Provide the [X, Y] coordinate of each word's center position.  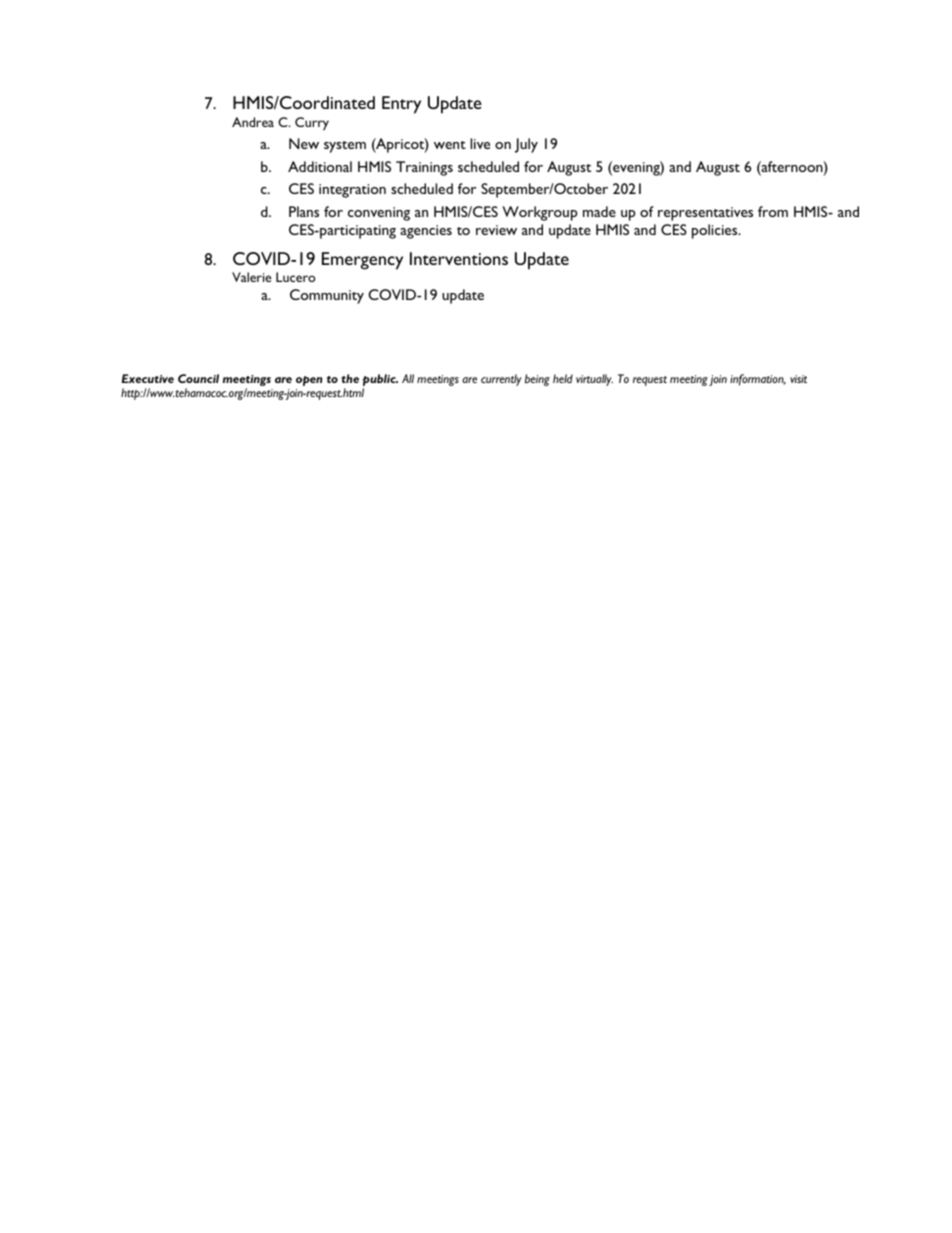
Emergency [362, 261]
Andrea [253, 122]
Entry [401, 105]
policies [716, 231]
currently [501, 380]
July [526, 145]
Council [198, 378]
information [758, 380]
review [496, 230]
